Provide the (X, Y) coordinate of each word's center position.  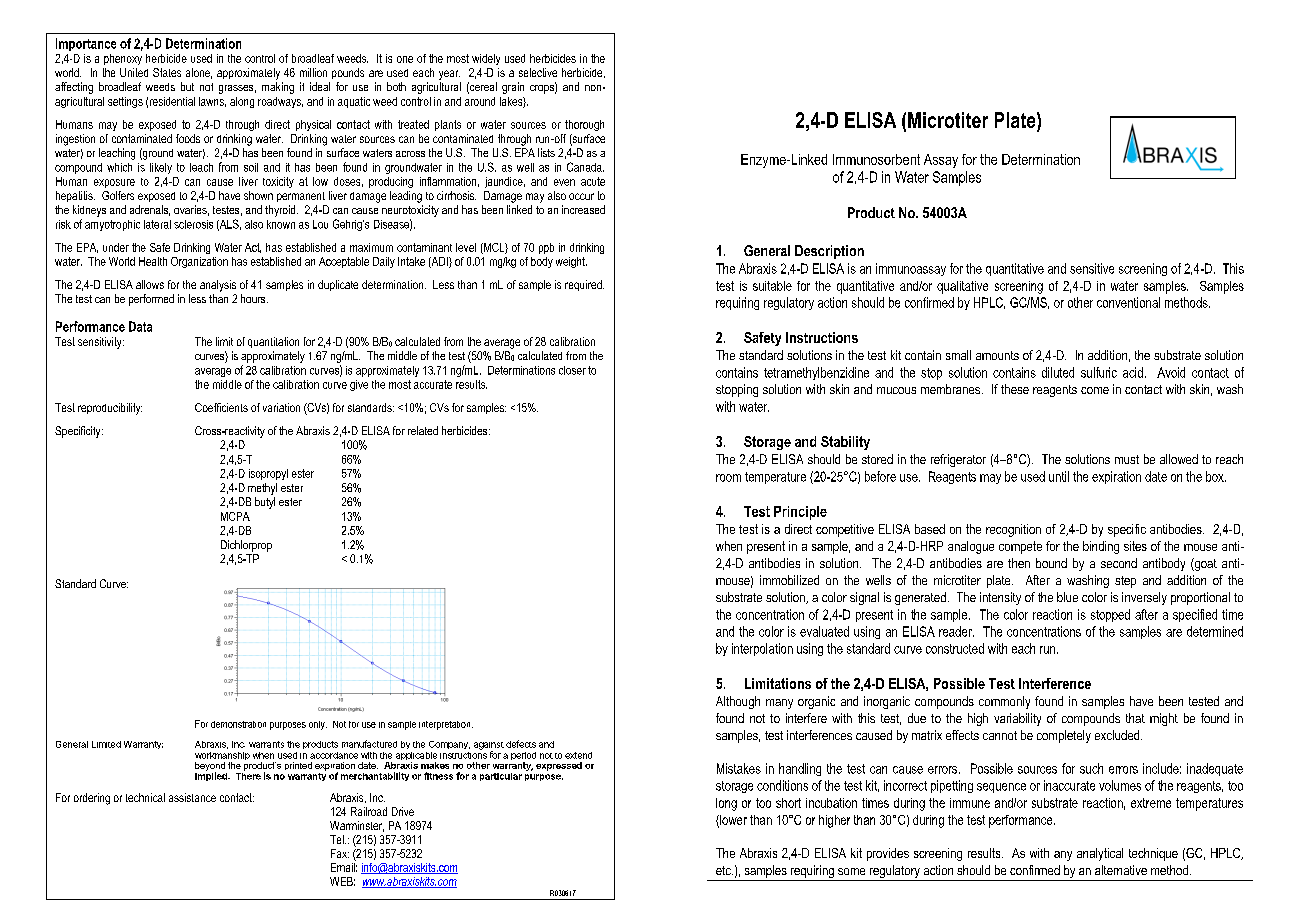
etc (724, 870)
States (167, 72)
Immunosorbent (876, 159)
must (1127, 459)
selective (538, 72)
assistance (192, 797)
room (728, 478)
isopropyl (268, 474)
